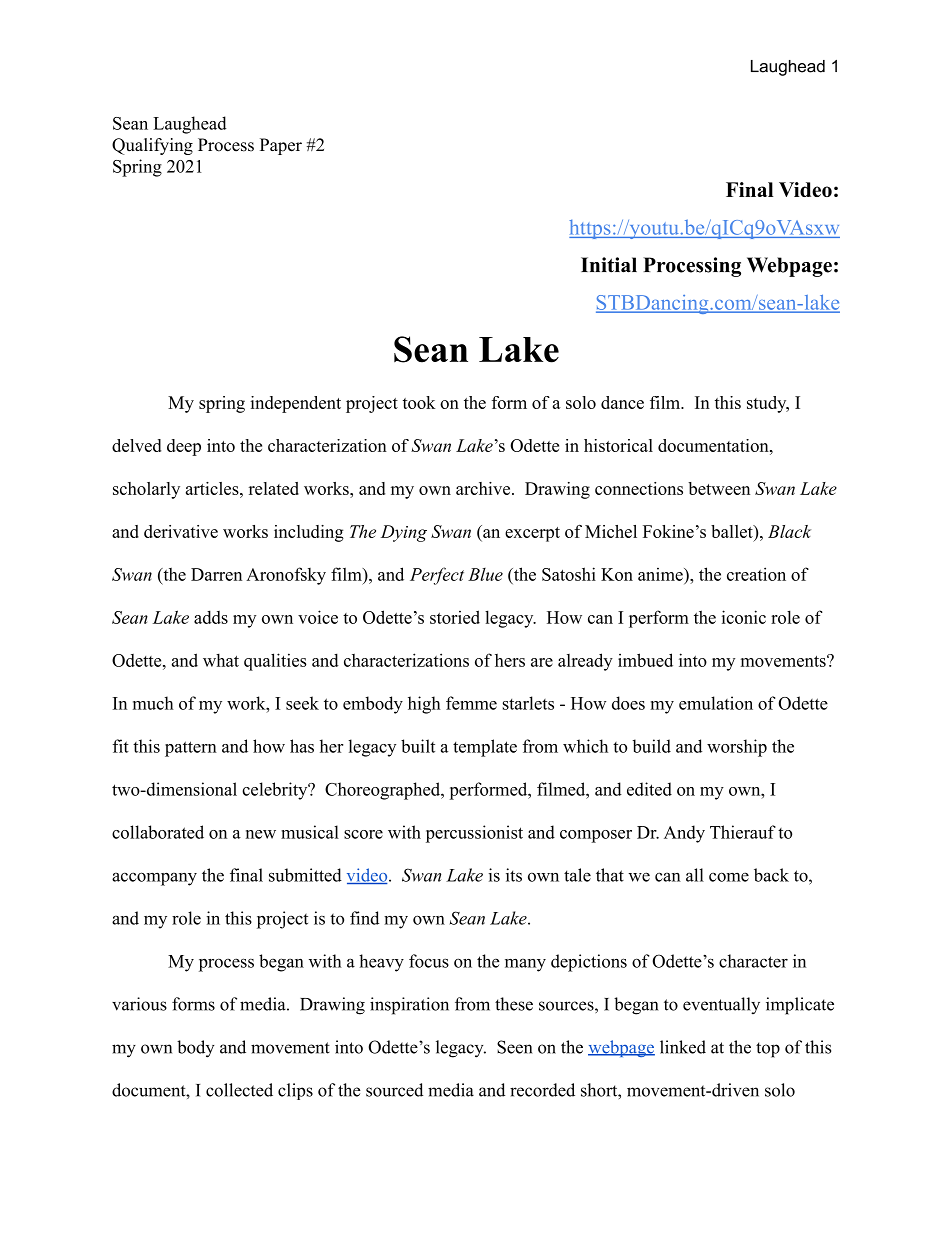  I want to click on Initial, so click(609, 265).
